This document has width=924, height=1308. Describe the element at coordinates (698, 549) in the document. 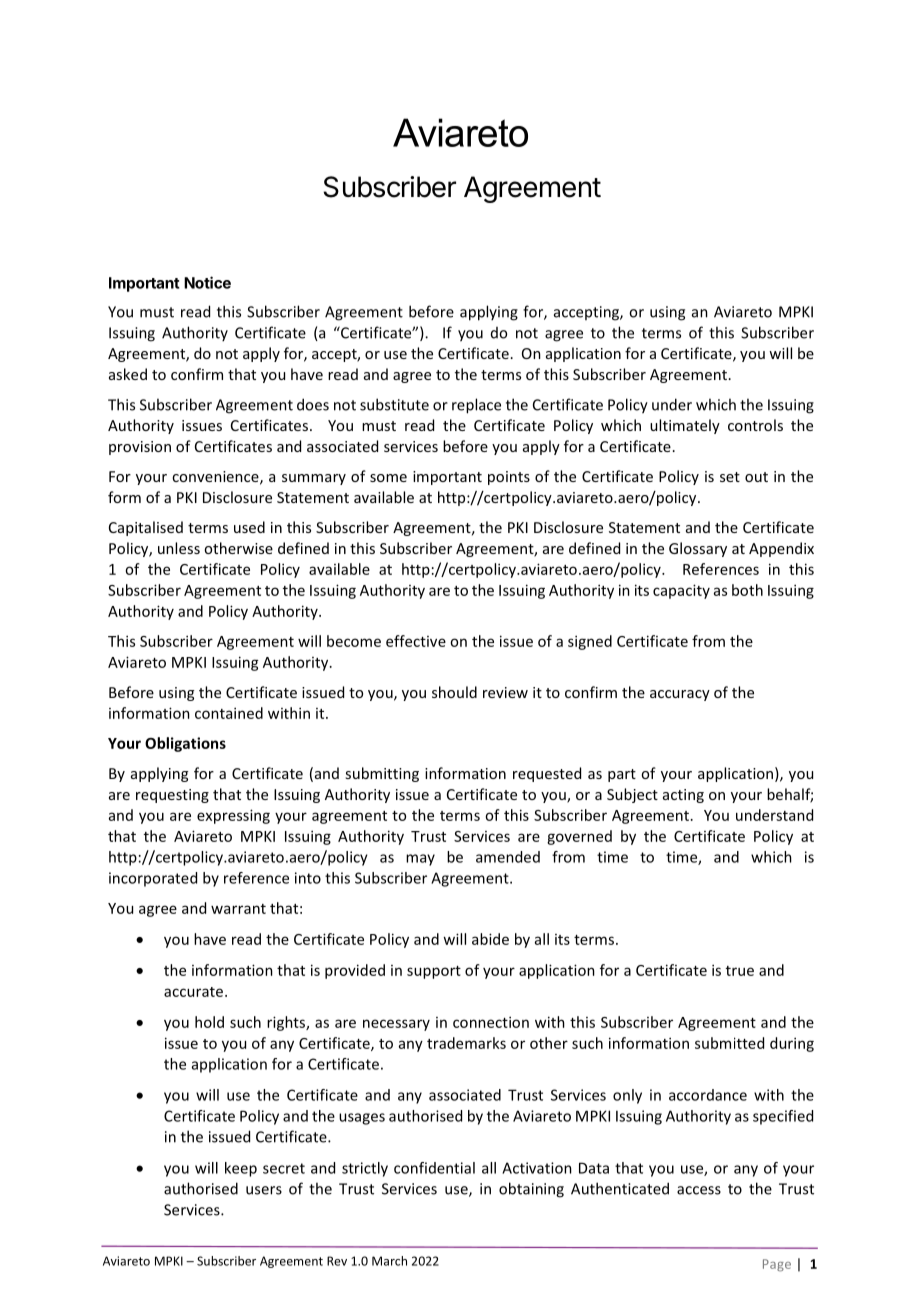

I see `Glossary` at that location.
